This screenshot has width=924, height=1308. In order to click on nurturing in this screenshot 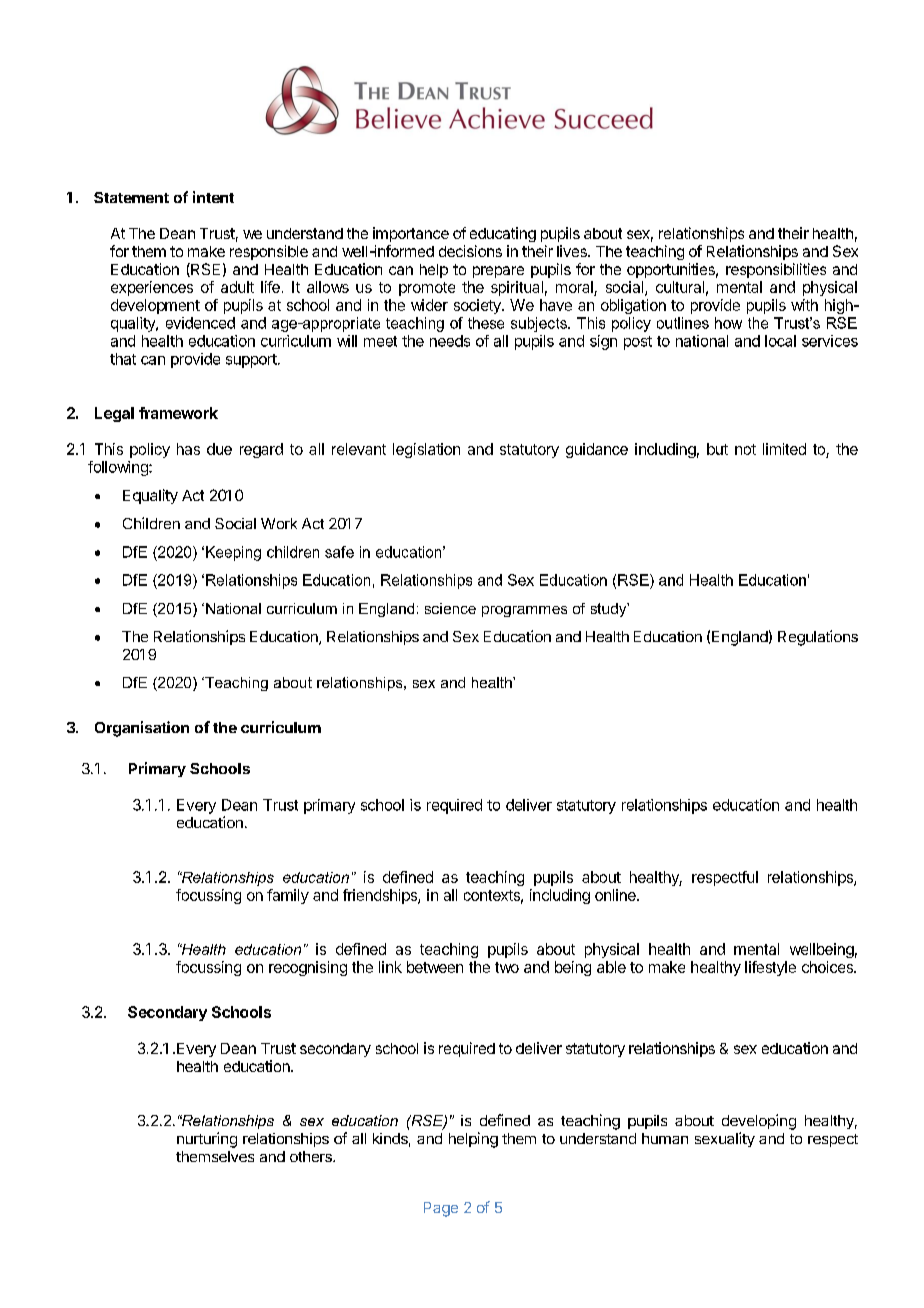, I will do `click(207, 1140)`.
